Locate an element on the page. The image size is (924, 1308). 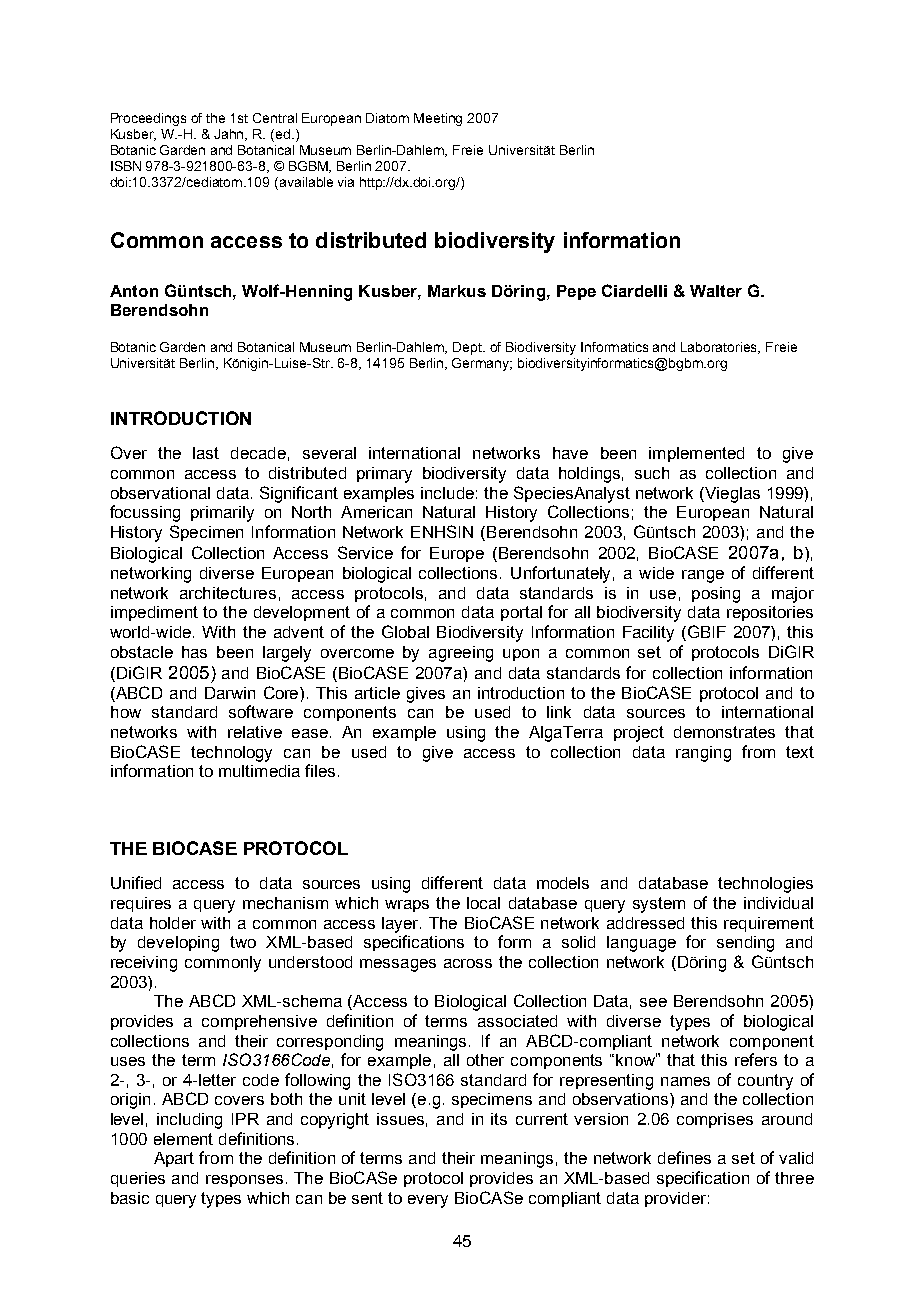
multimedia is located at coordinates (259, 771).
